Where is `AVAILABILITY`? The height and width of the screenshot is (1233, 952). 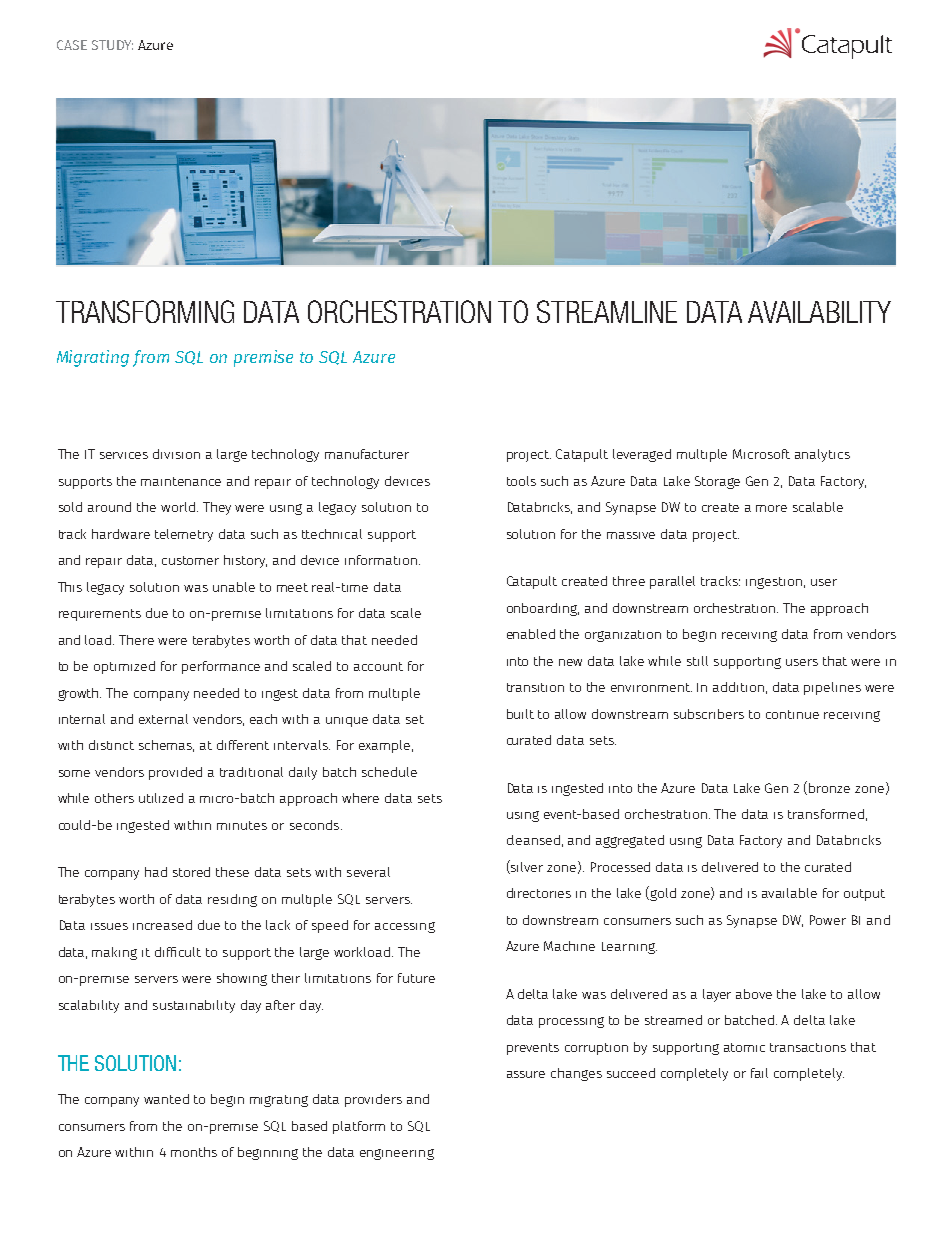 AVAILABILITY is located at coordinates (819, 312).
